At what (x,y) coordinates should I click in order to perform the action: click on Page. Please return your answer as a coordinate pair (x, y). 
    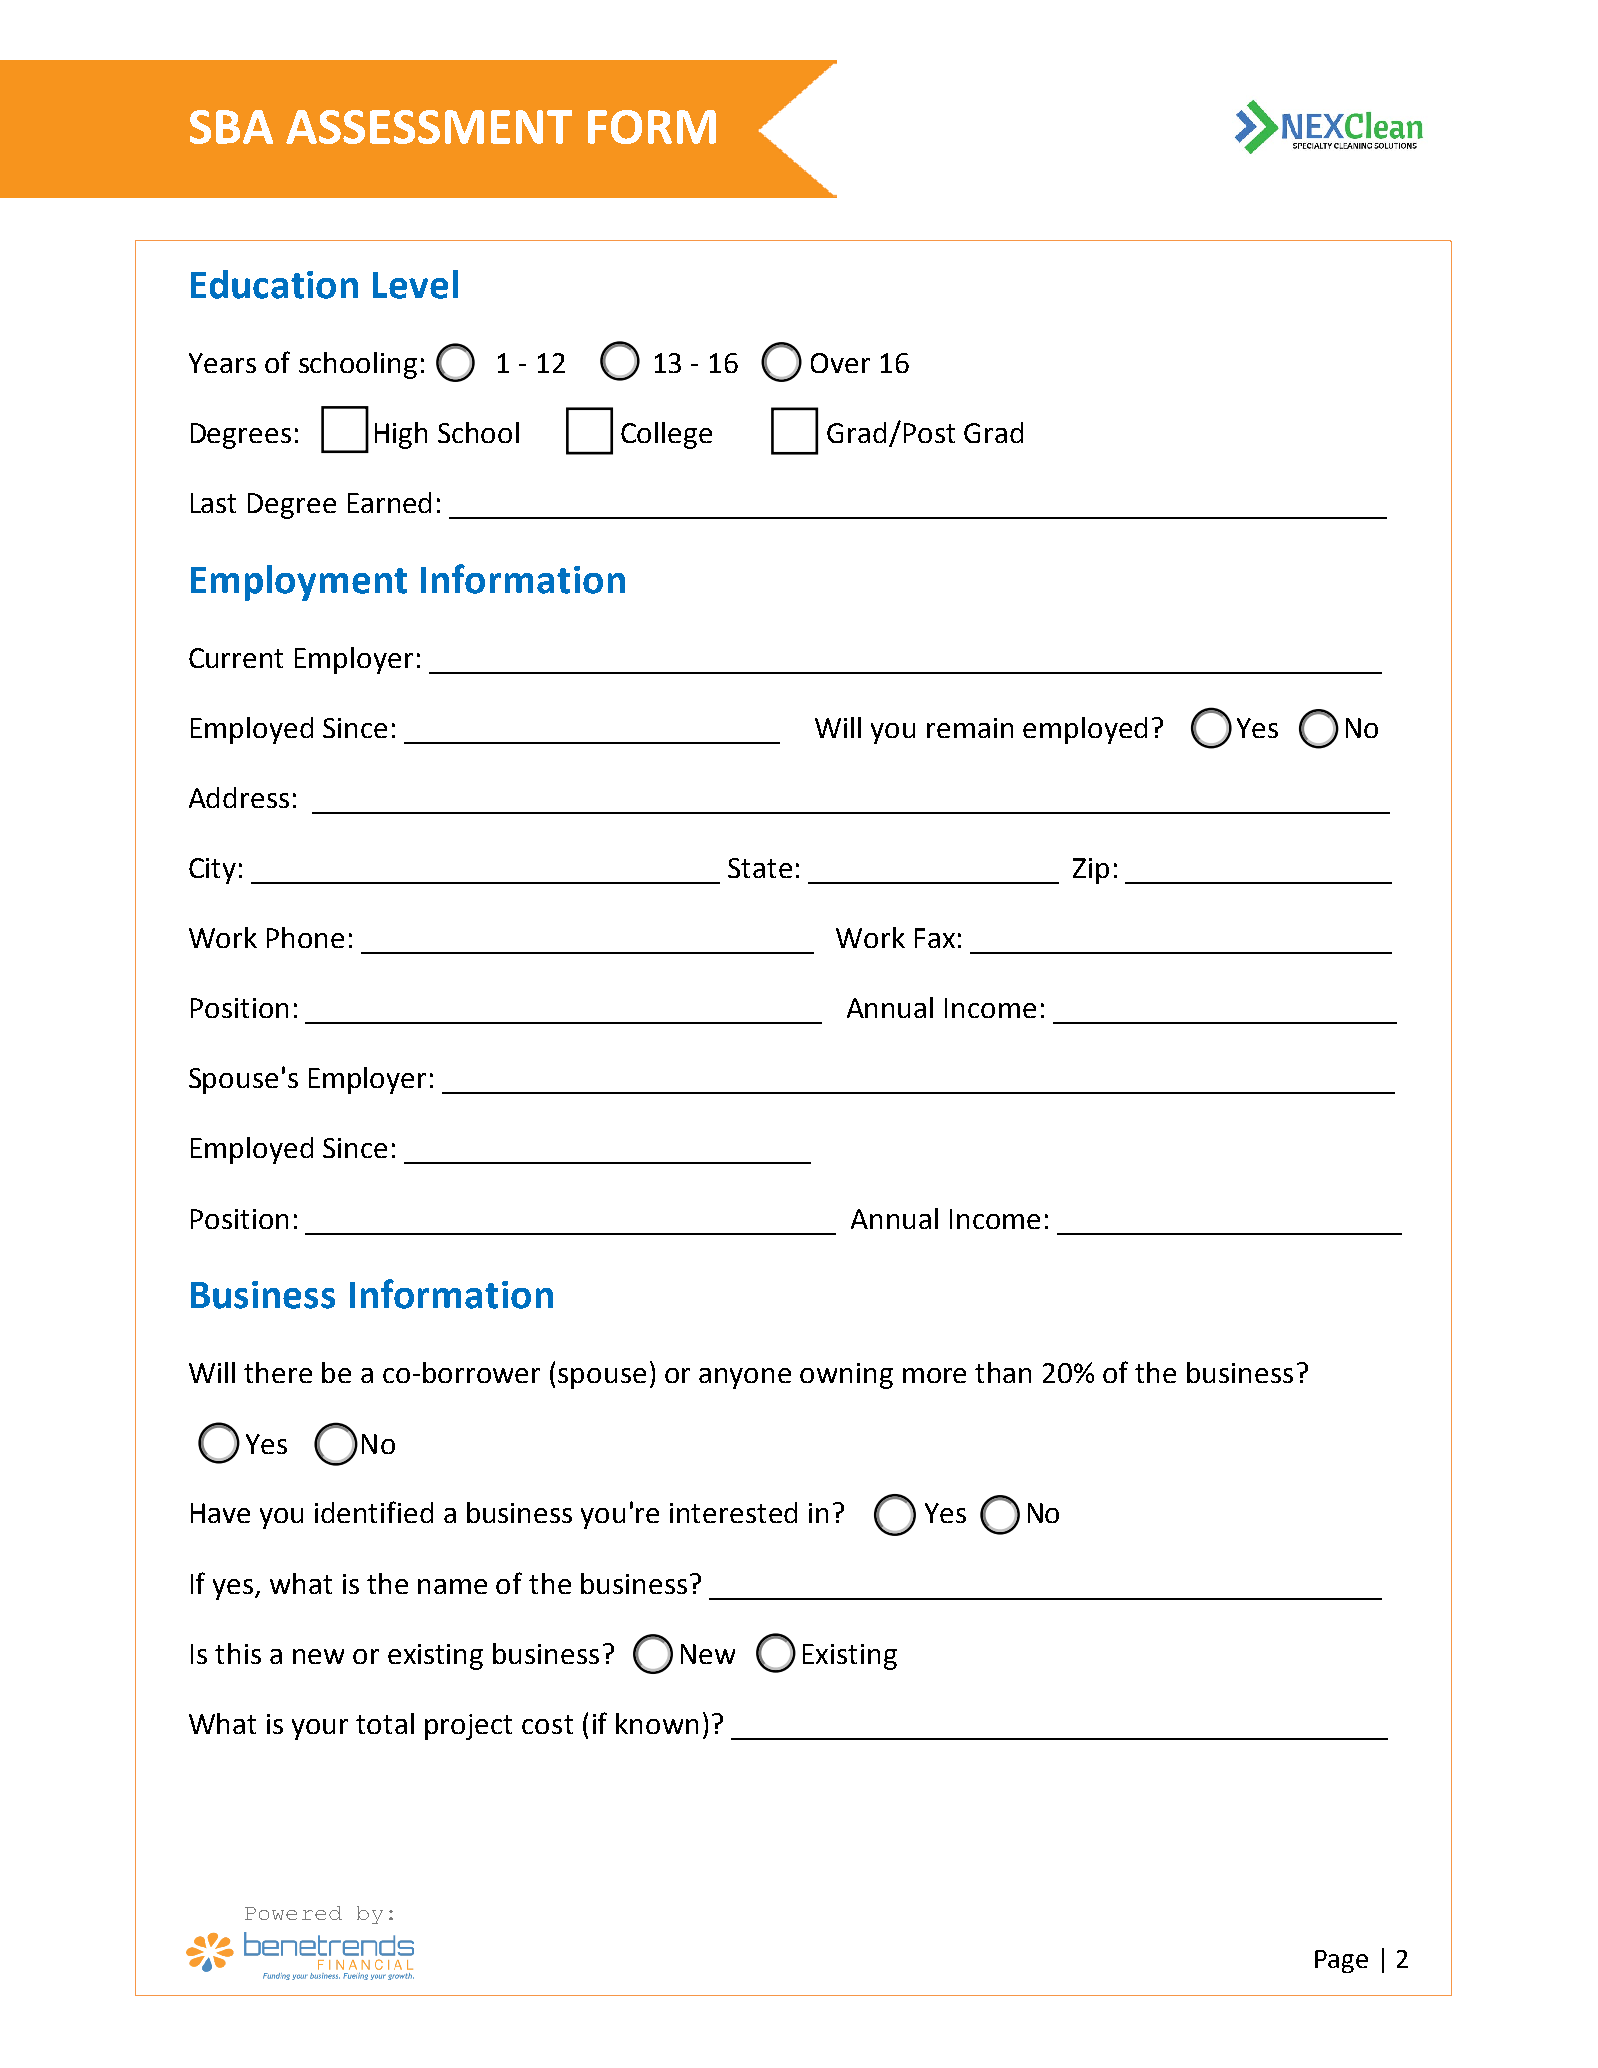
    Looking at the image, I should click on (1341, 1961).
